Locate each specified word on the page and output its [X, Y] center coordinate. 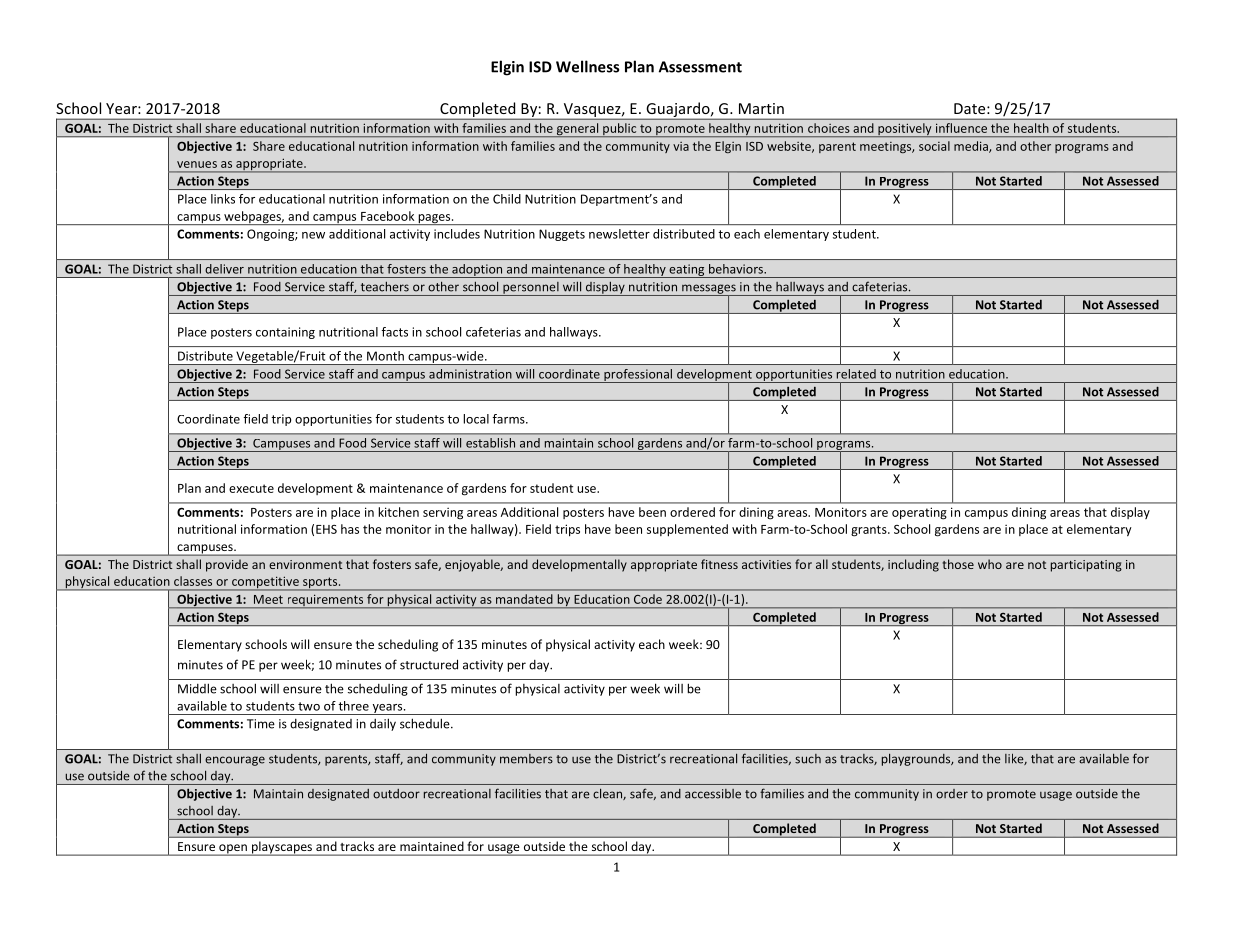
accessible [713, 794]
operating [919, 513]
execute [251, 488]
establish [490, 443]
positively [905, 130]
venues [197, 164]
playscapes [282, 848]
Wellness [587, 66]
